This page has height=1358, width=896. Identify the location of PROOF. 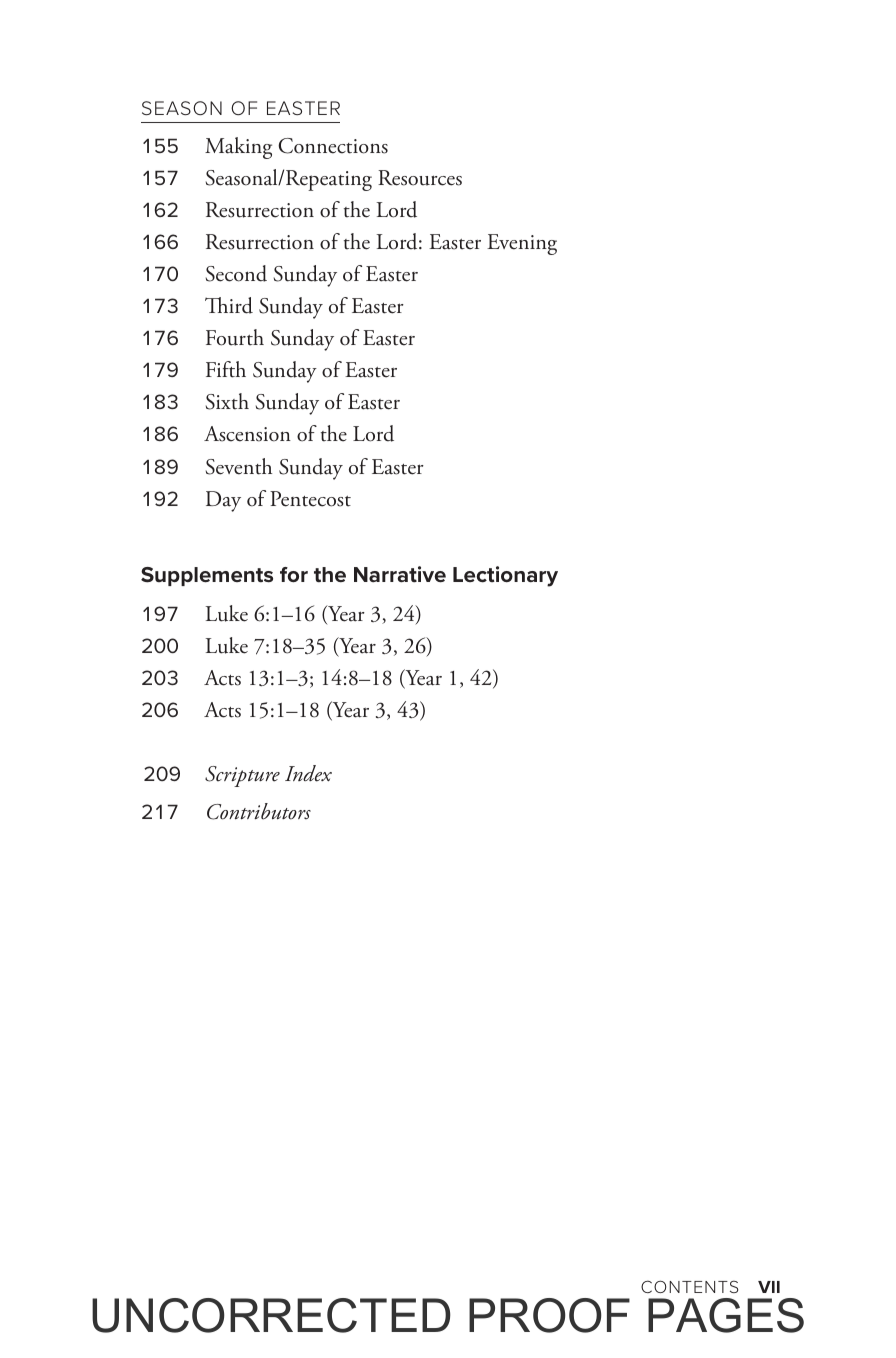
(549, 1315).
